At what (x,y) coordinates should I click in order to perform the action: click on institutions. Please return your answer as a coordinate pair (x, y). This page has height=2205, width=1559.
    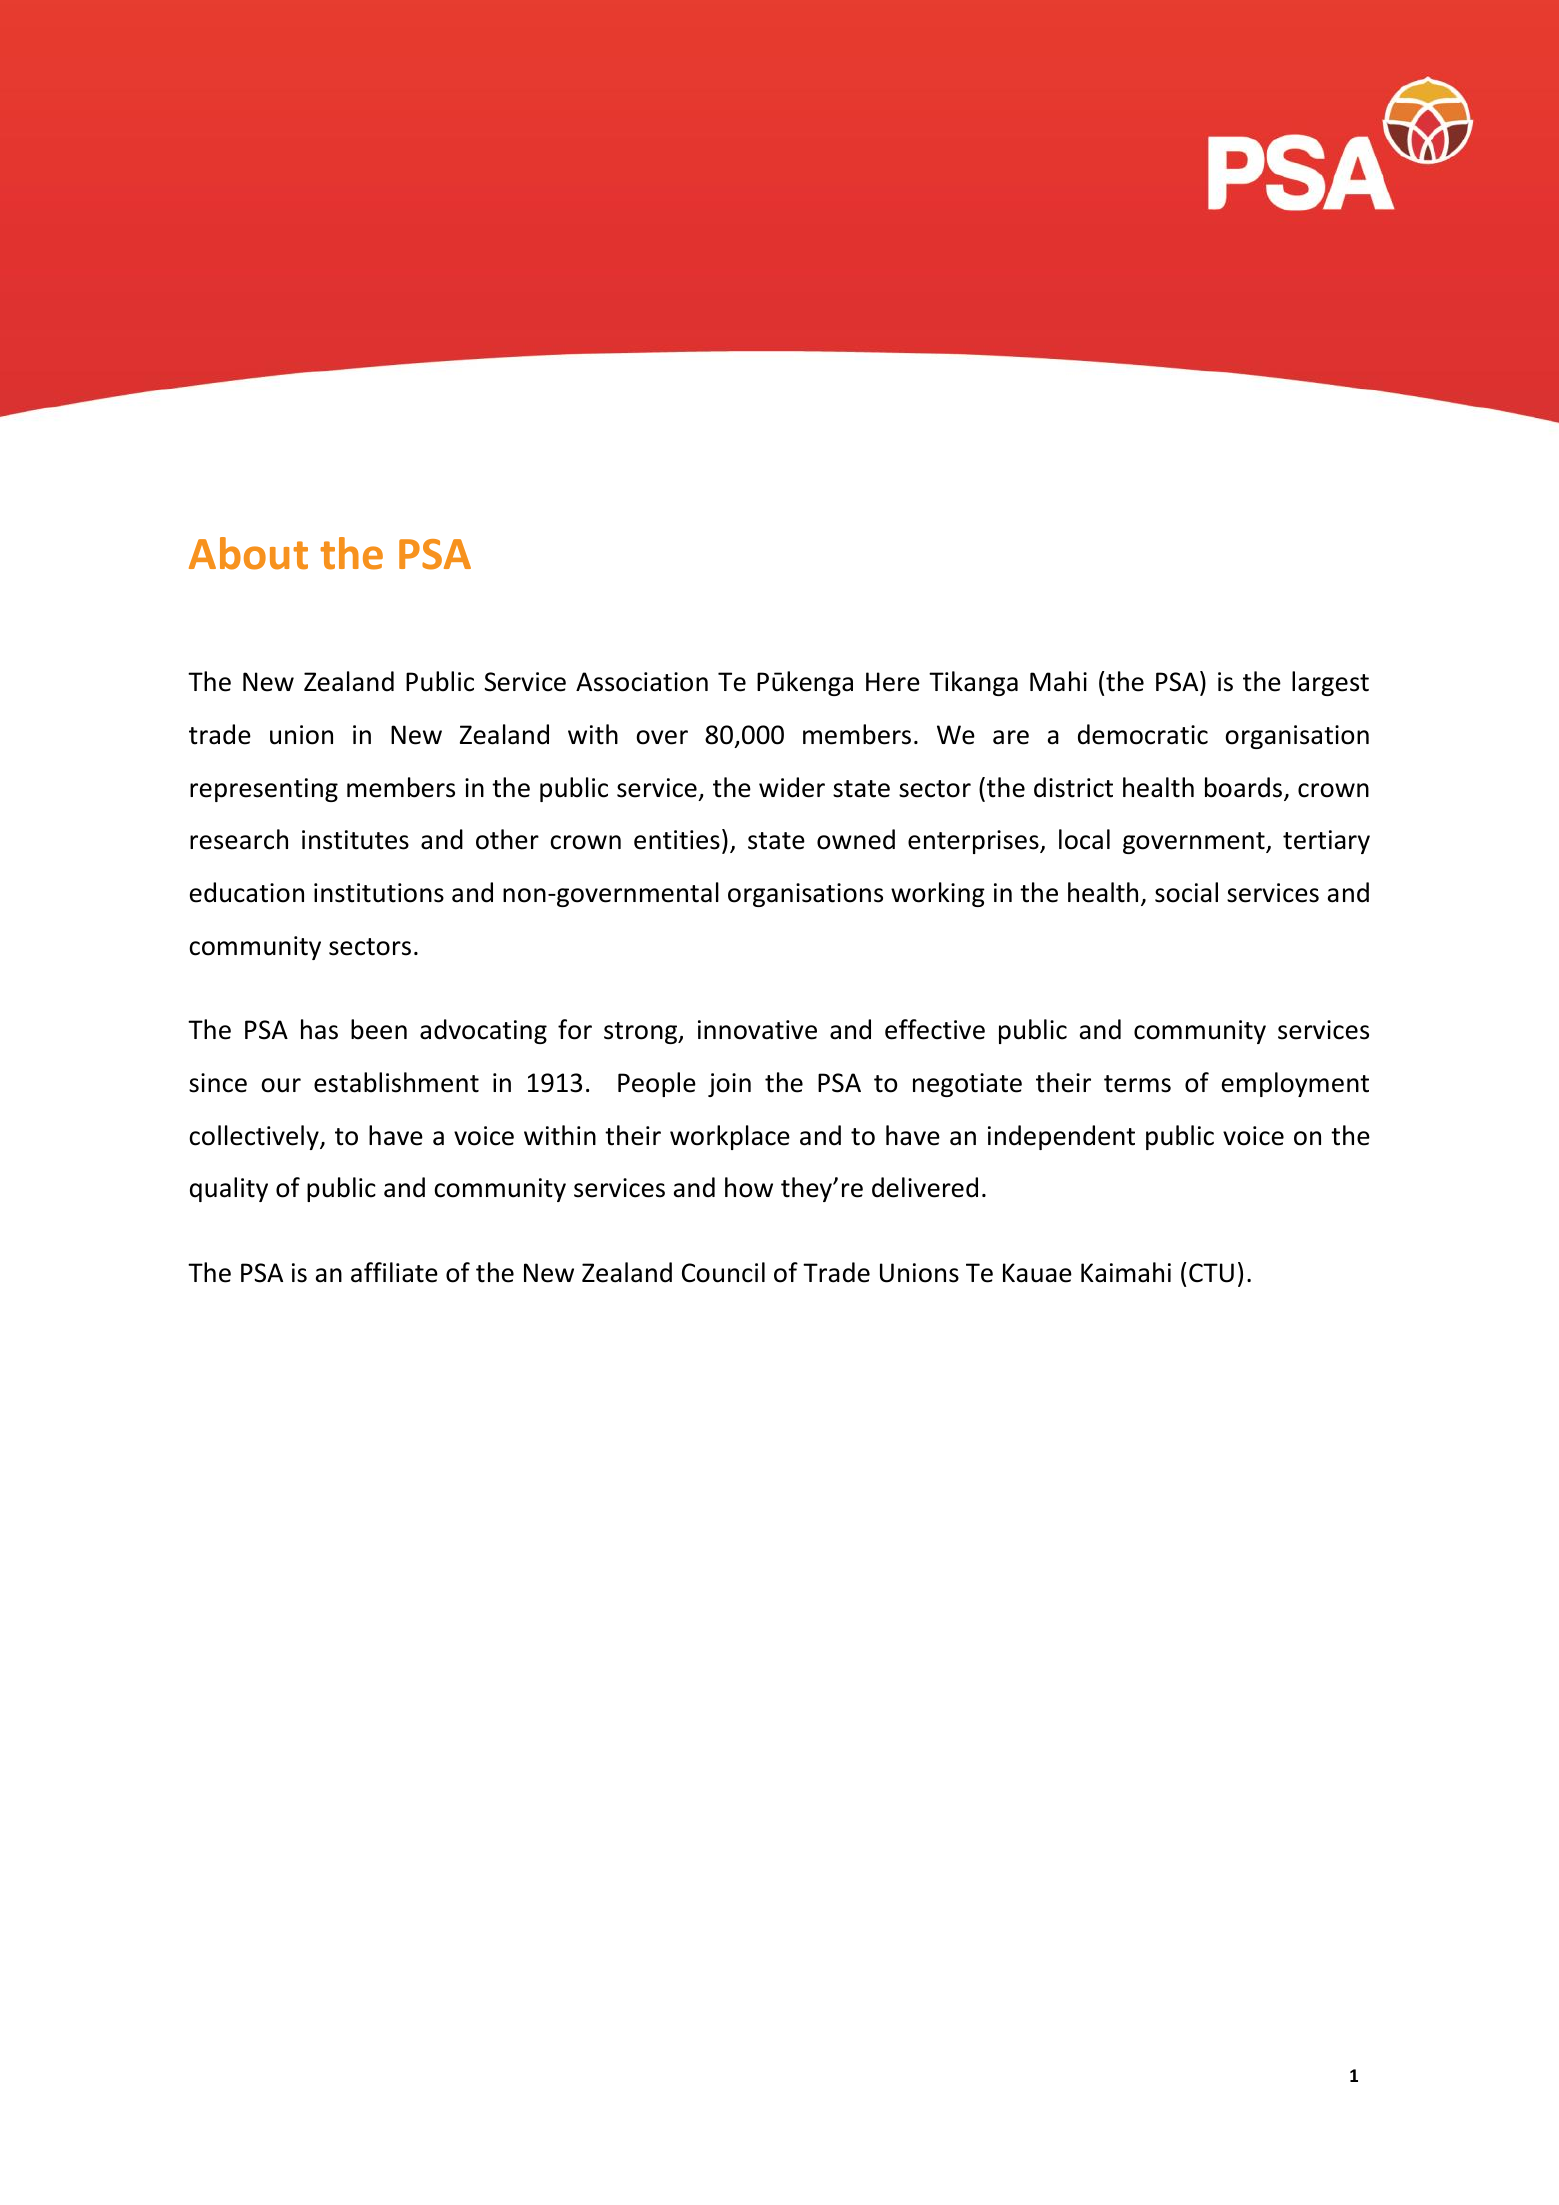
    Looking at the image, I should click on (379, 893).
